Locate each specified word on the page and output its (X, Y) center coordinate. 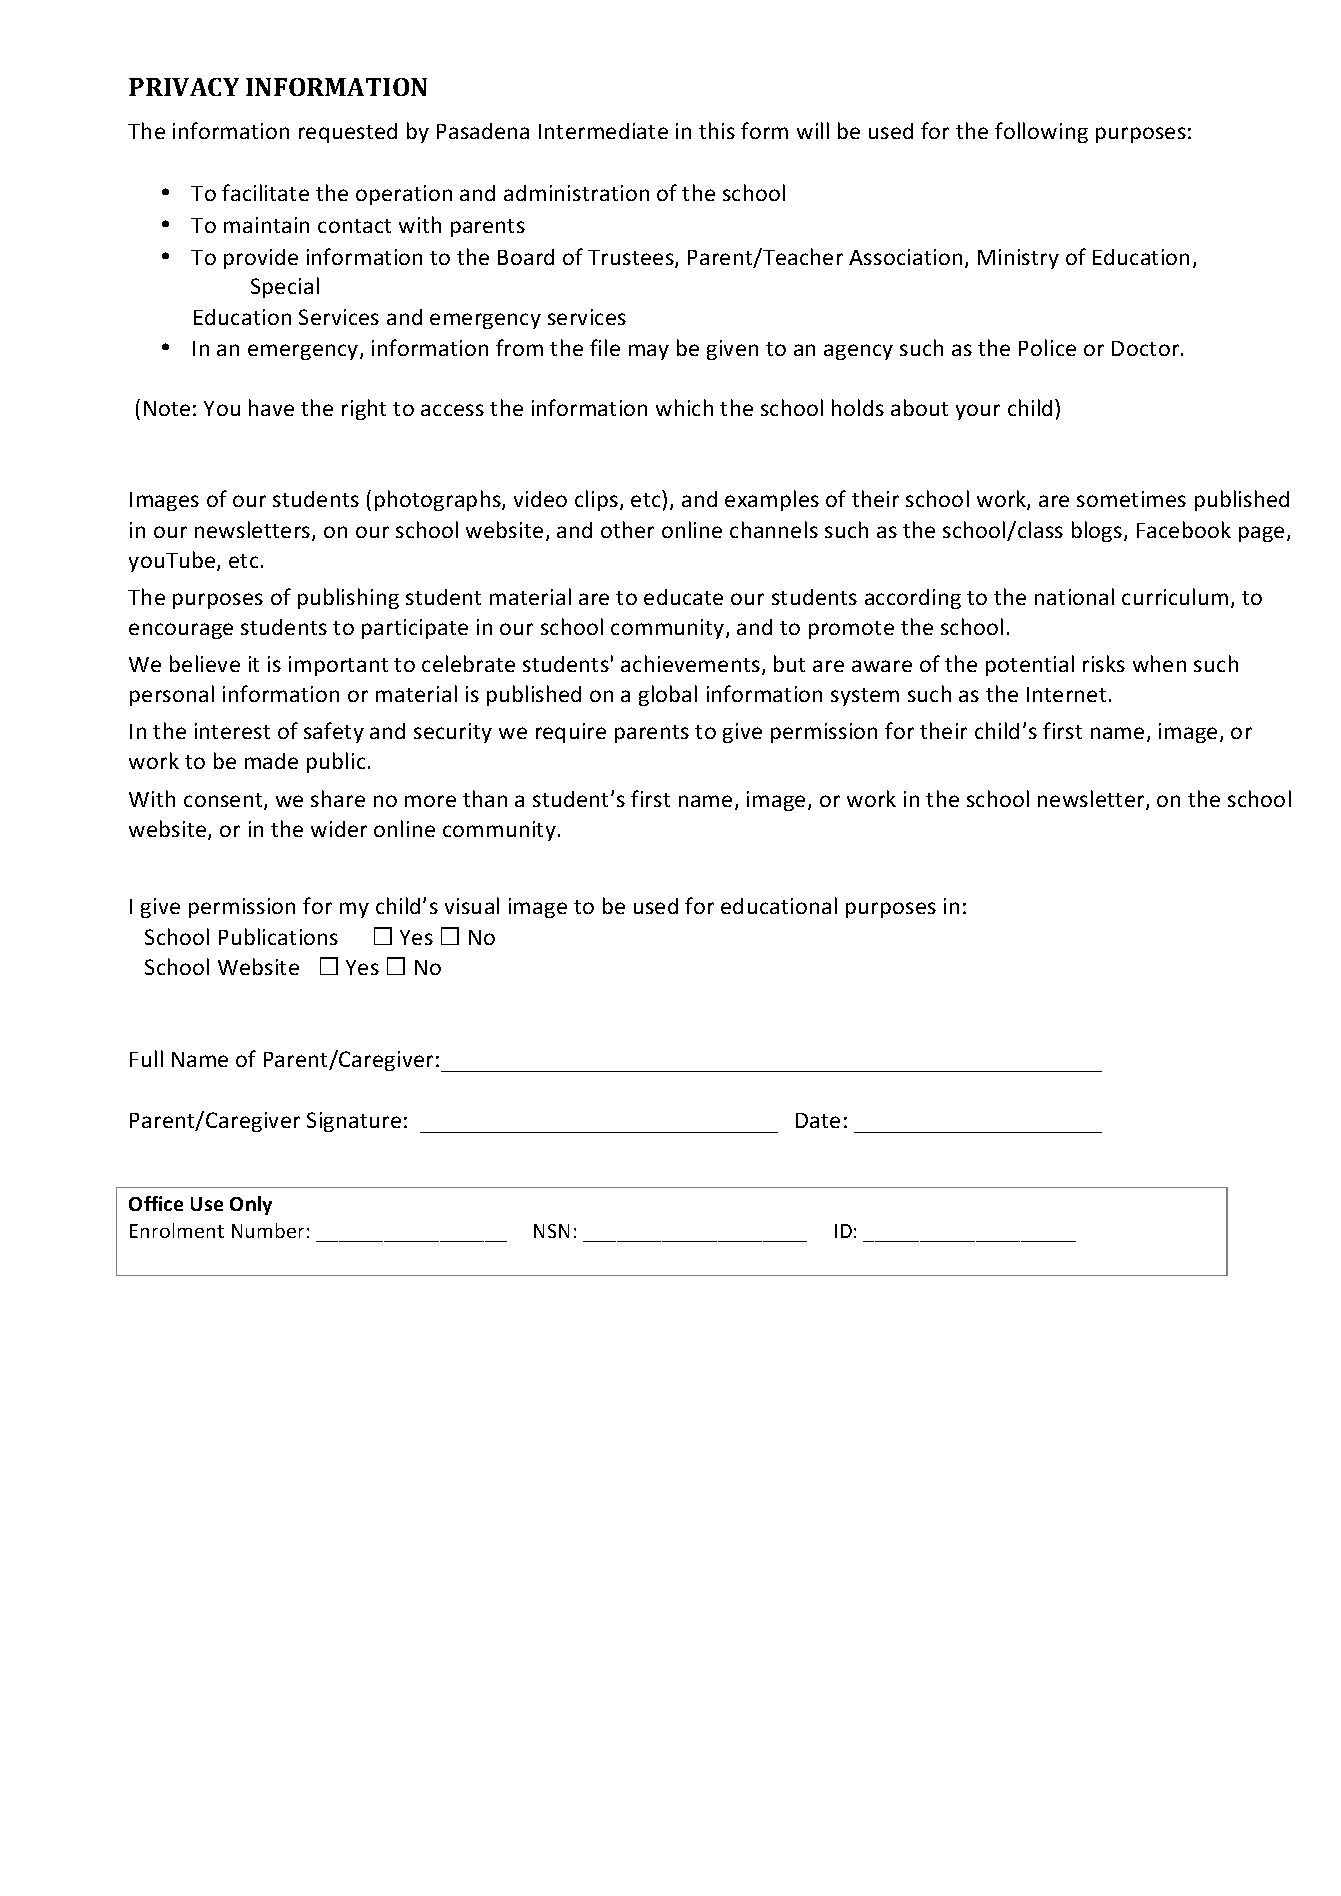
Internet (1066, 694)
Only (251, 1205)
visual (472, 905)
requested (348, 133)
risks (1104, 663)
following (1041, 132)
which (684, 407)
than (485, 798)
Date (818, 1120)
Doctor (1147, 348)
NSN (551, 1231)
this (717, 130)
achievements (690, 663)
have (271, 407)
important (338, 666)
